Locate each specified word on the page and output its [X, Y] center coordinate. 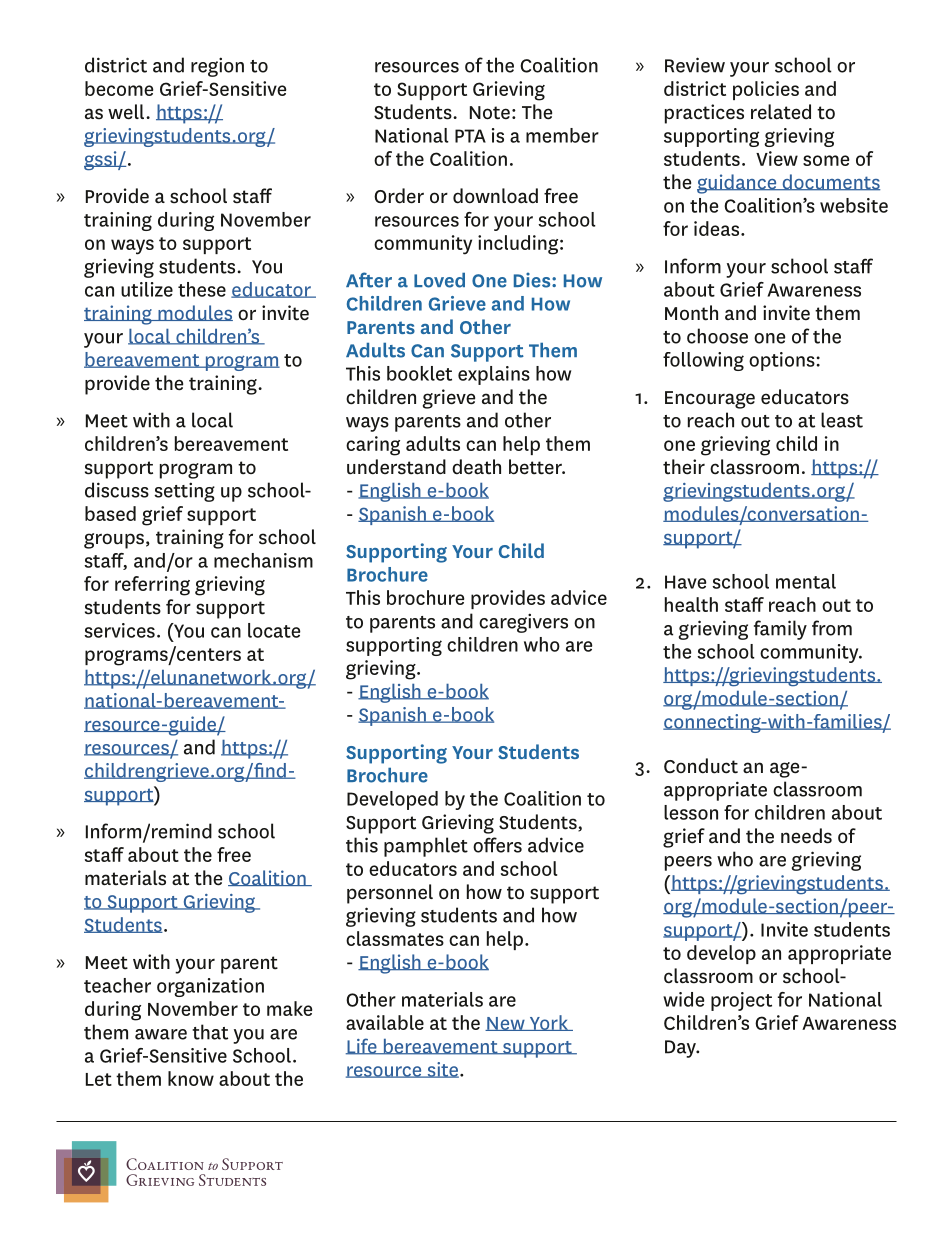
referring [152, 586]
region [217, 67]
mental [806, 581]
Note [490, 113]
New [506, 1024]
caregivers [523, 623]
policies [766, 90]
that [210, 1032]
